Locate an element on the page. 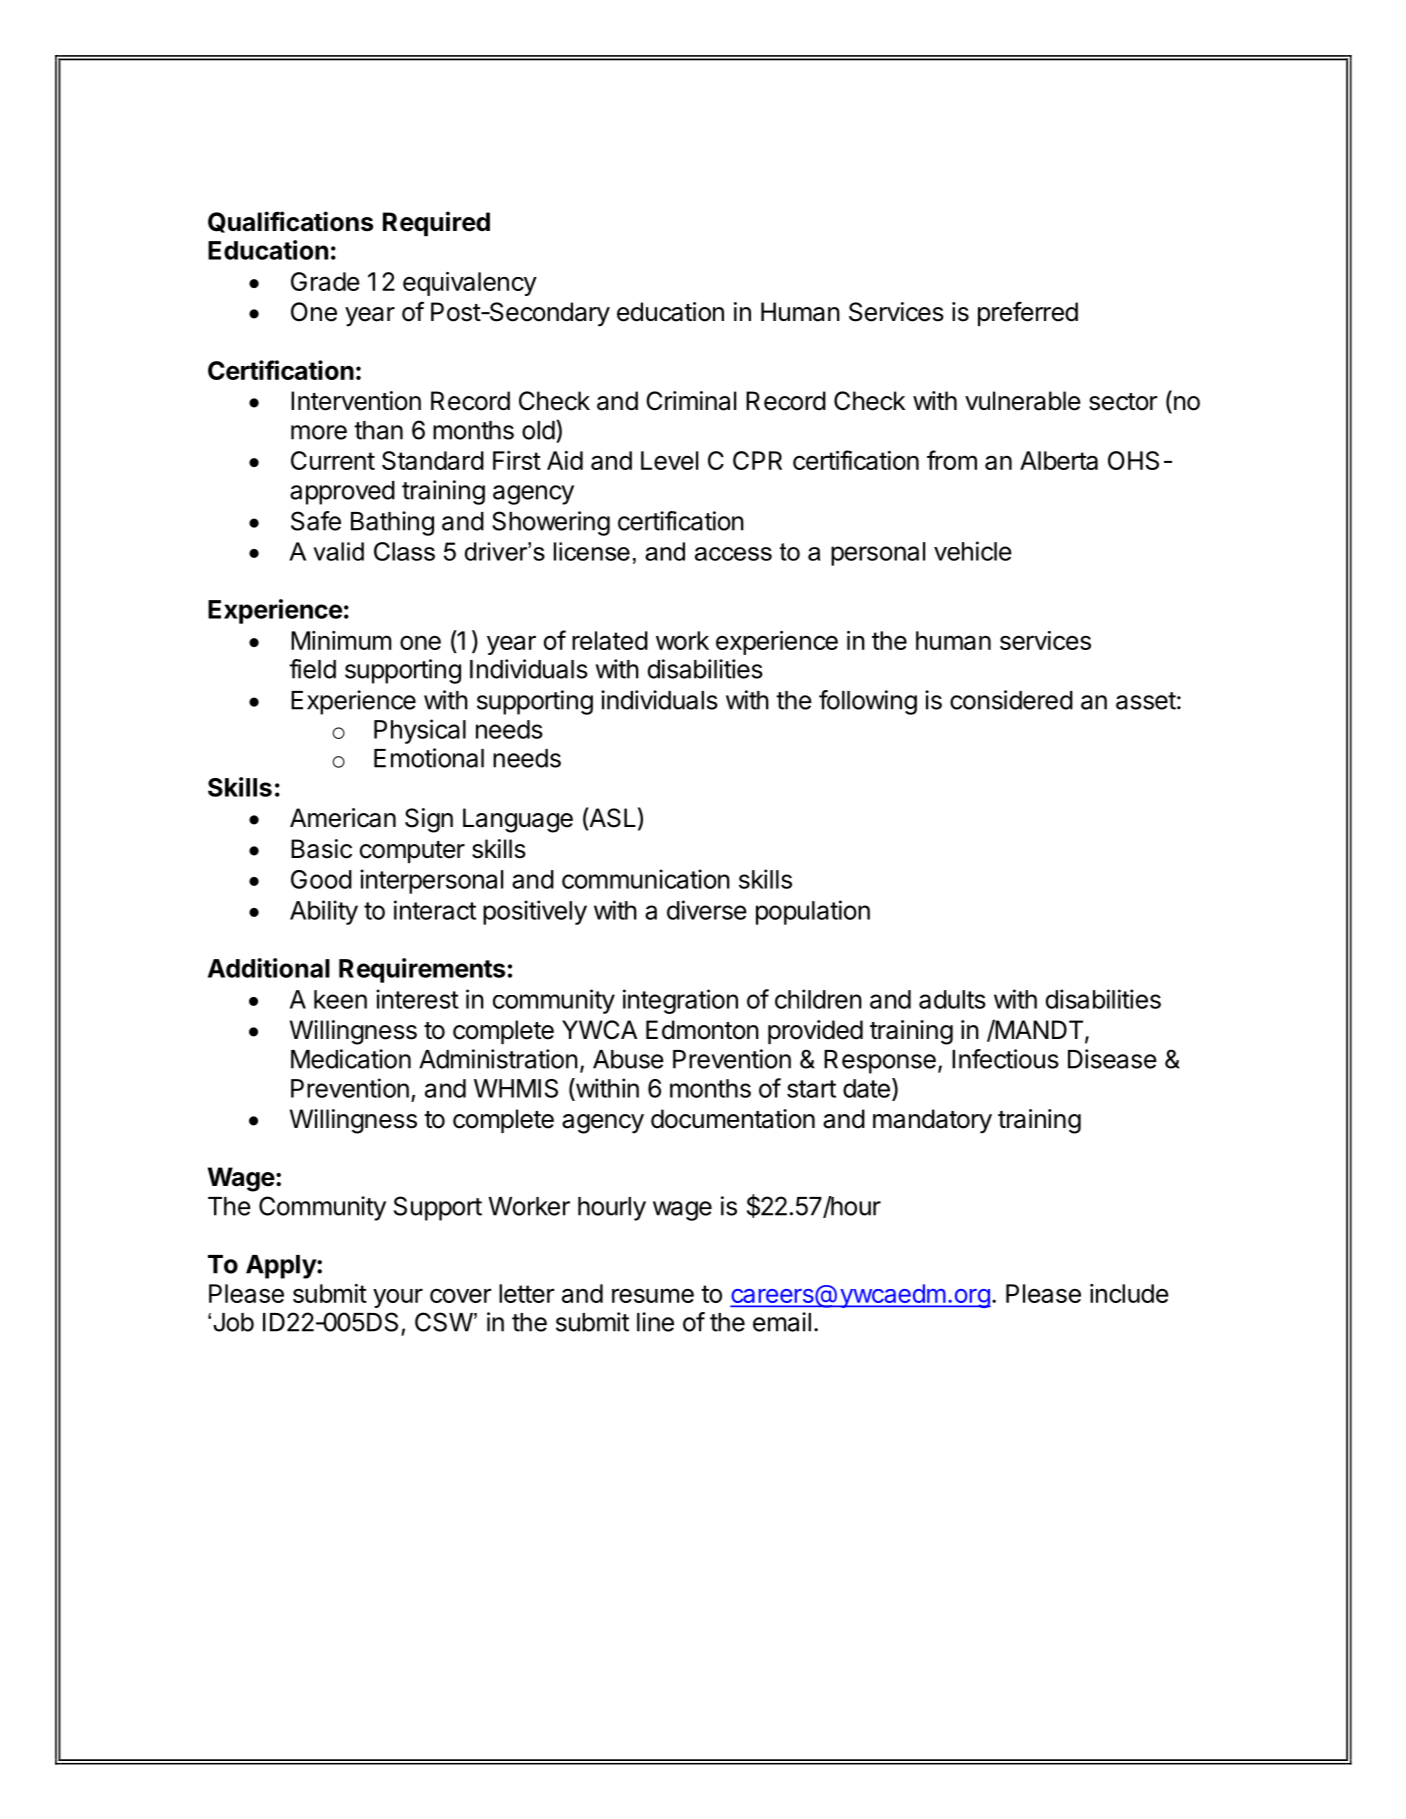 The width and height of the page is (1406, 1819). Edmonton is located at coordinates (702, 1030).
